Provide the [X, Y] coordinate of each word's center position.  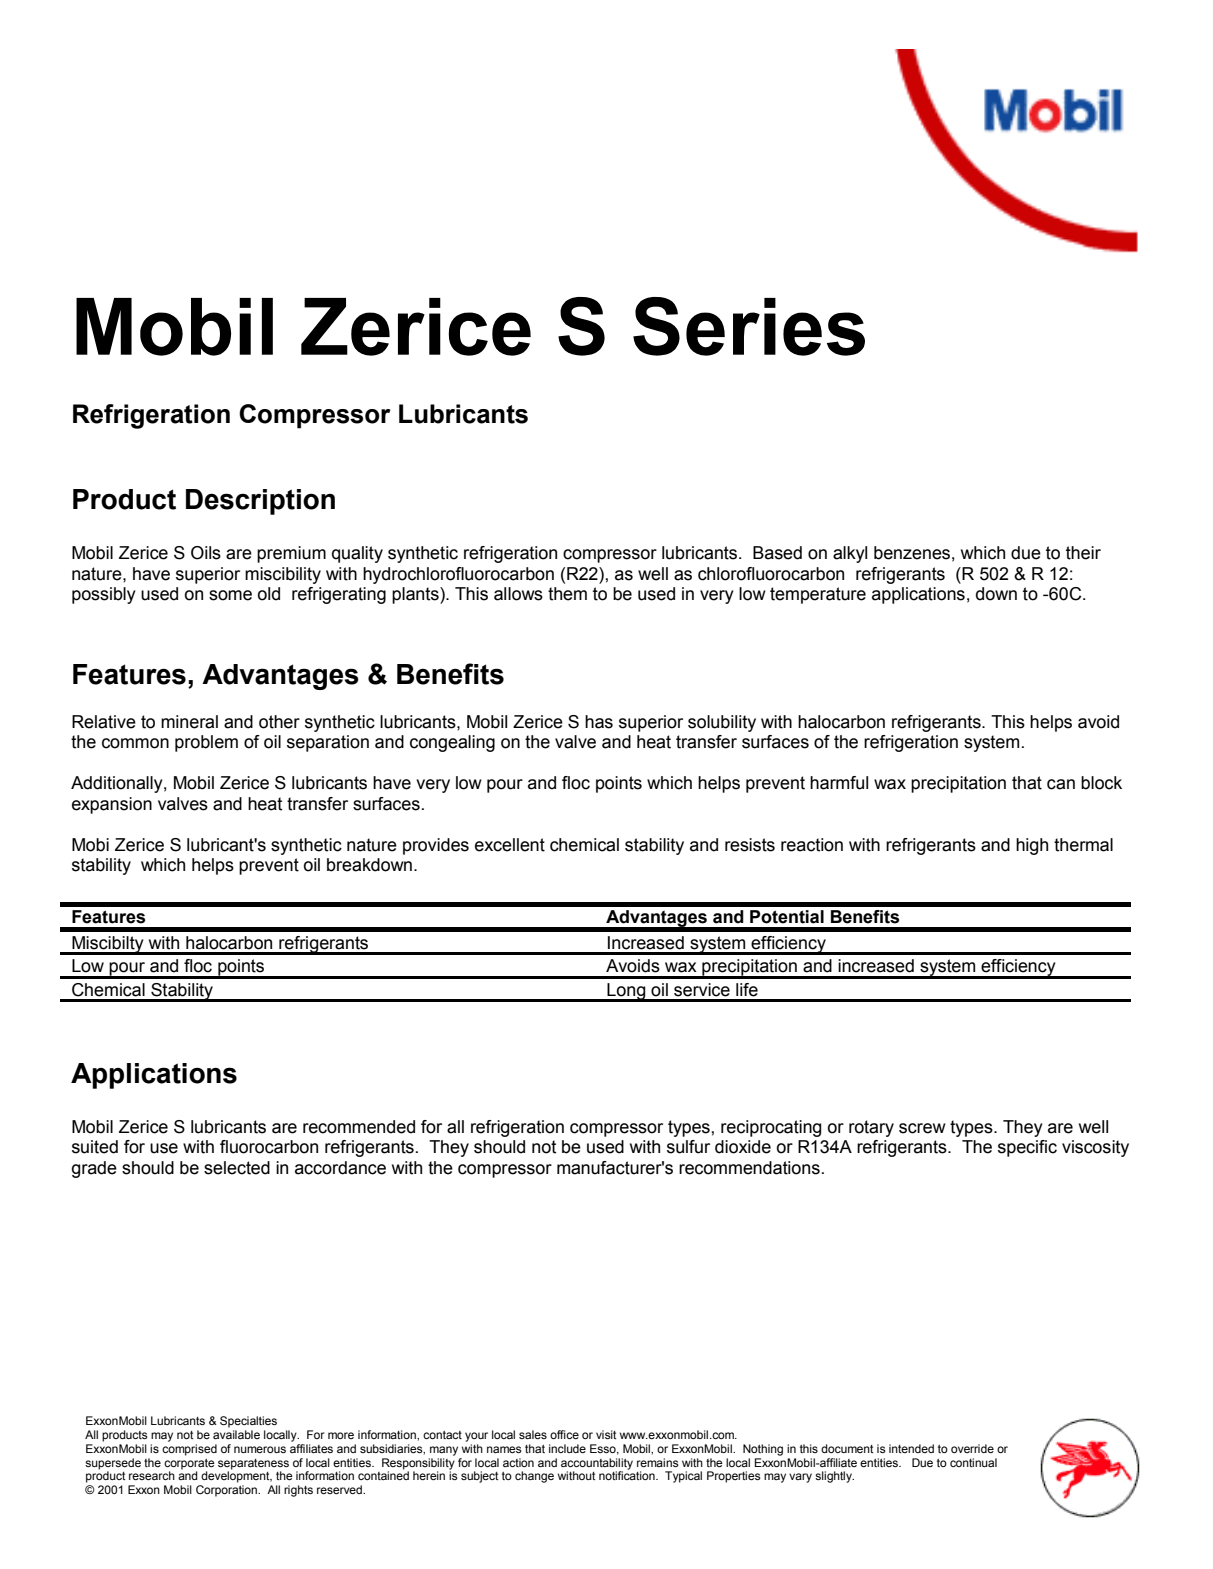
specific [1027, 1148]
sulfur [688, 1147]
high [1032, 846]
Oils [206, 553]
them [567, 594]
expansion [112, 805]
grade [94, 1169]
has [599, 722]
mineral [189, 722]
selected [237, 1168]
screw [922, 1128]
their [1083, 553]
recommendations [749, 1168]
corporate [189, 1464]
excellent [510, 845]
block [1101, 783]
